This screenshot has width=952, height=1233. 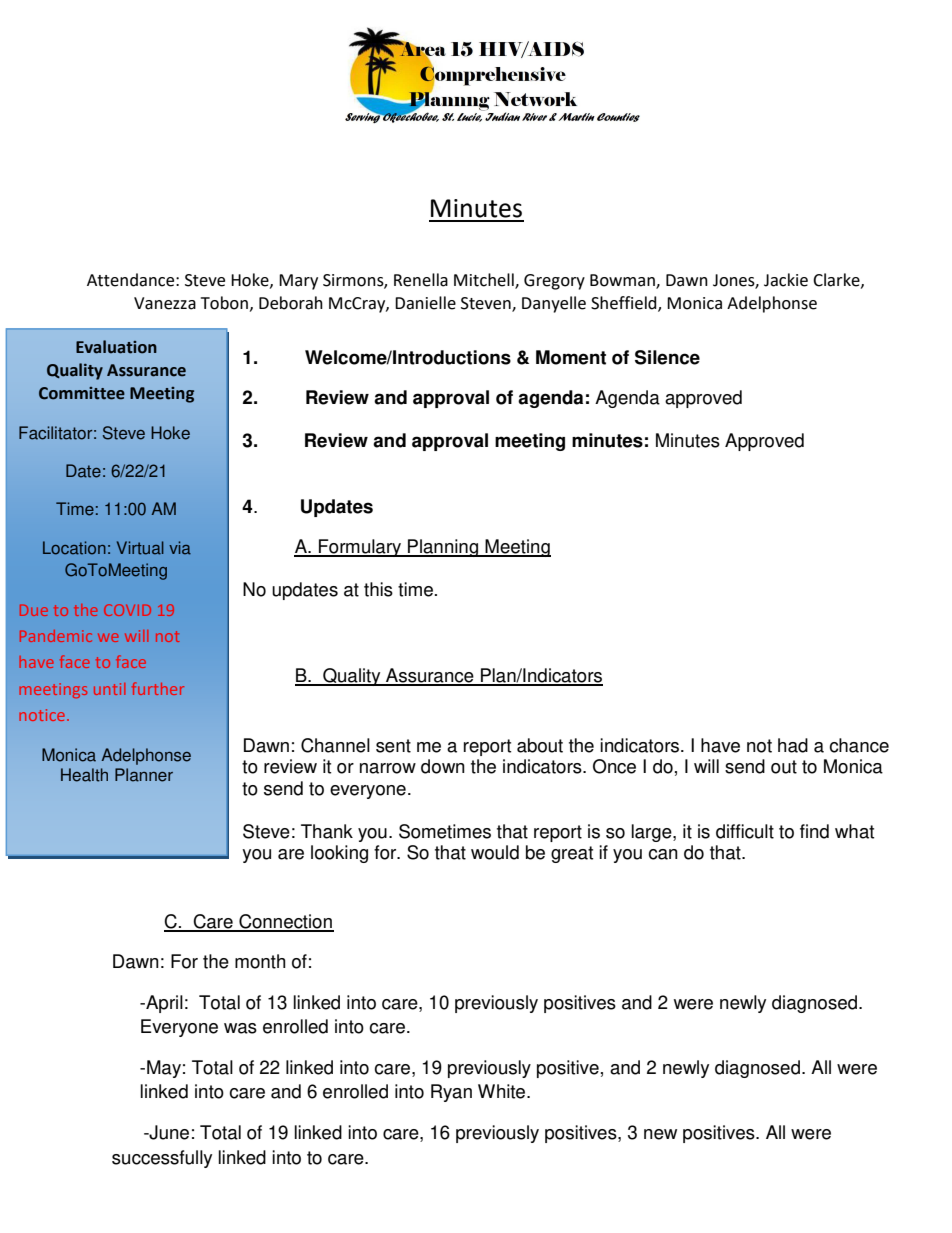 I want to click on until, so click(x=109, y=689).
